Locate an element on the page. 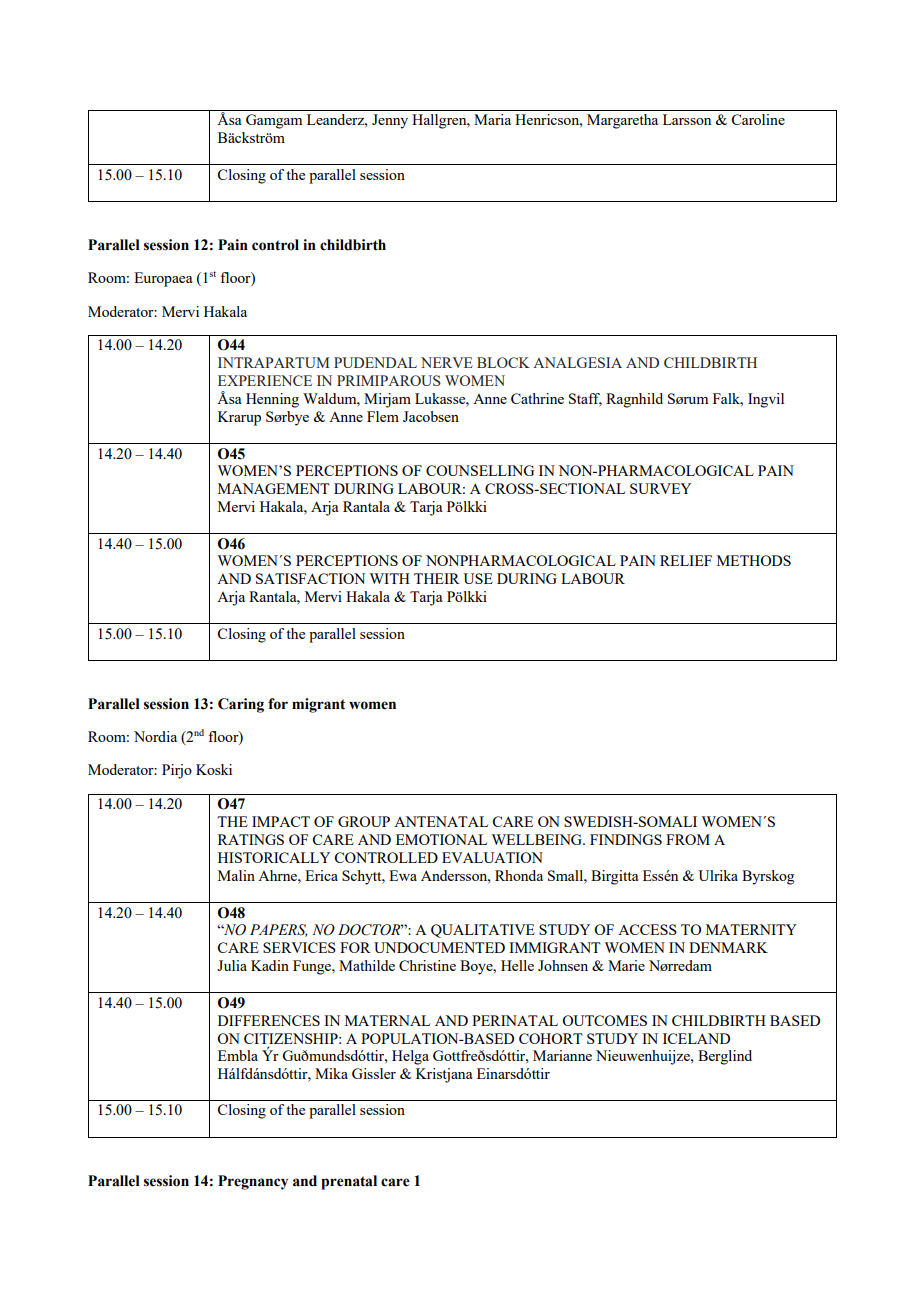 The height and width of the image is (1308, 924). Malin is located at coordinates (236, 875).
